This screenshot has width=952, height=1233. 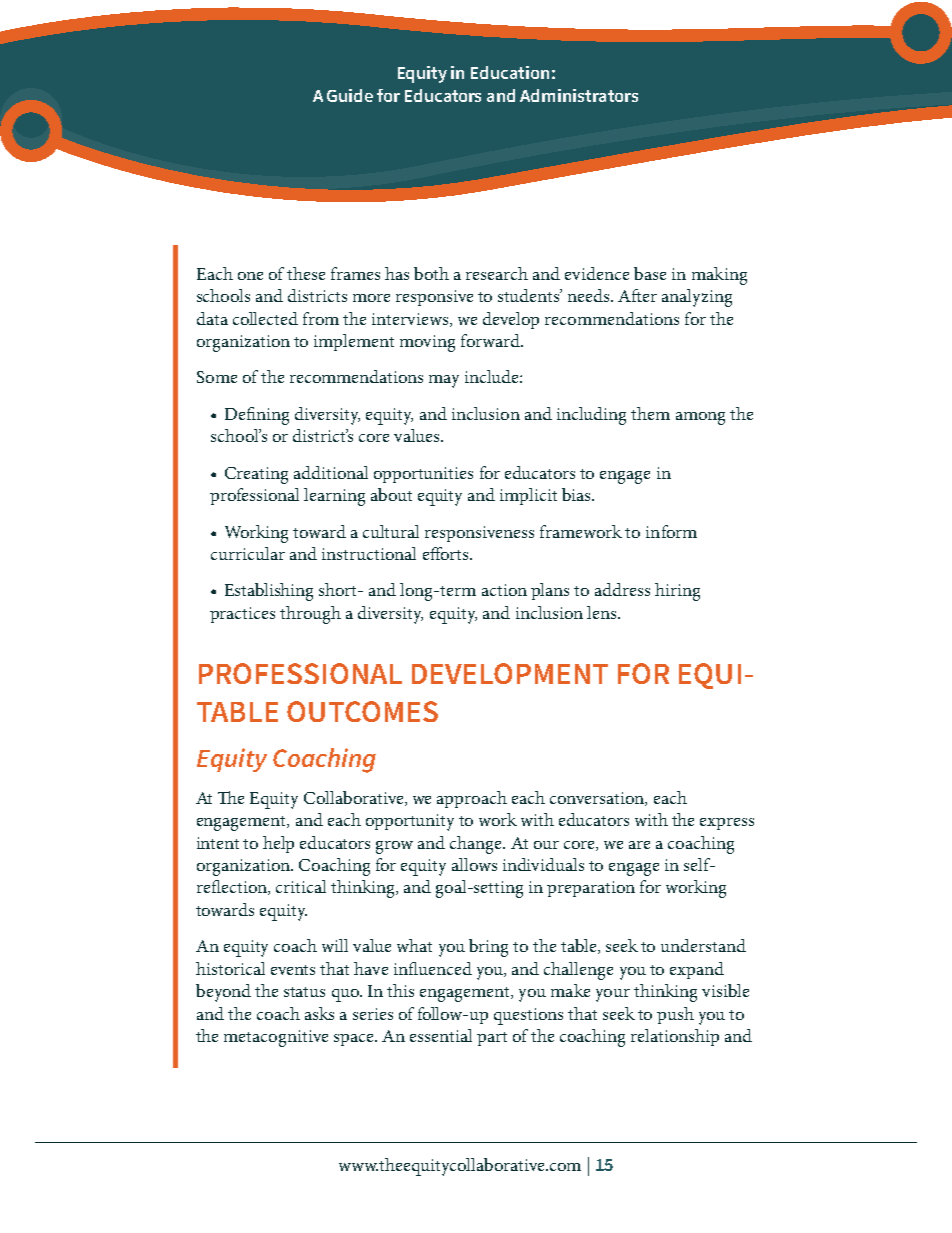 What do you see at coordinates (492, 1039) in the screenshot?
I see `part` at bounding box center [492, 1039].
